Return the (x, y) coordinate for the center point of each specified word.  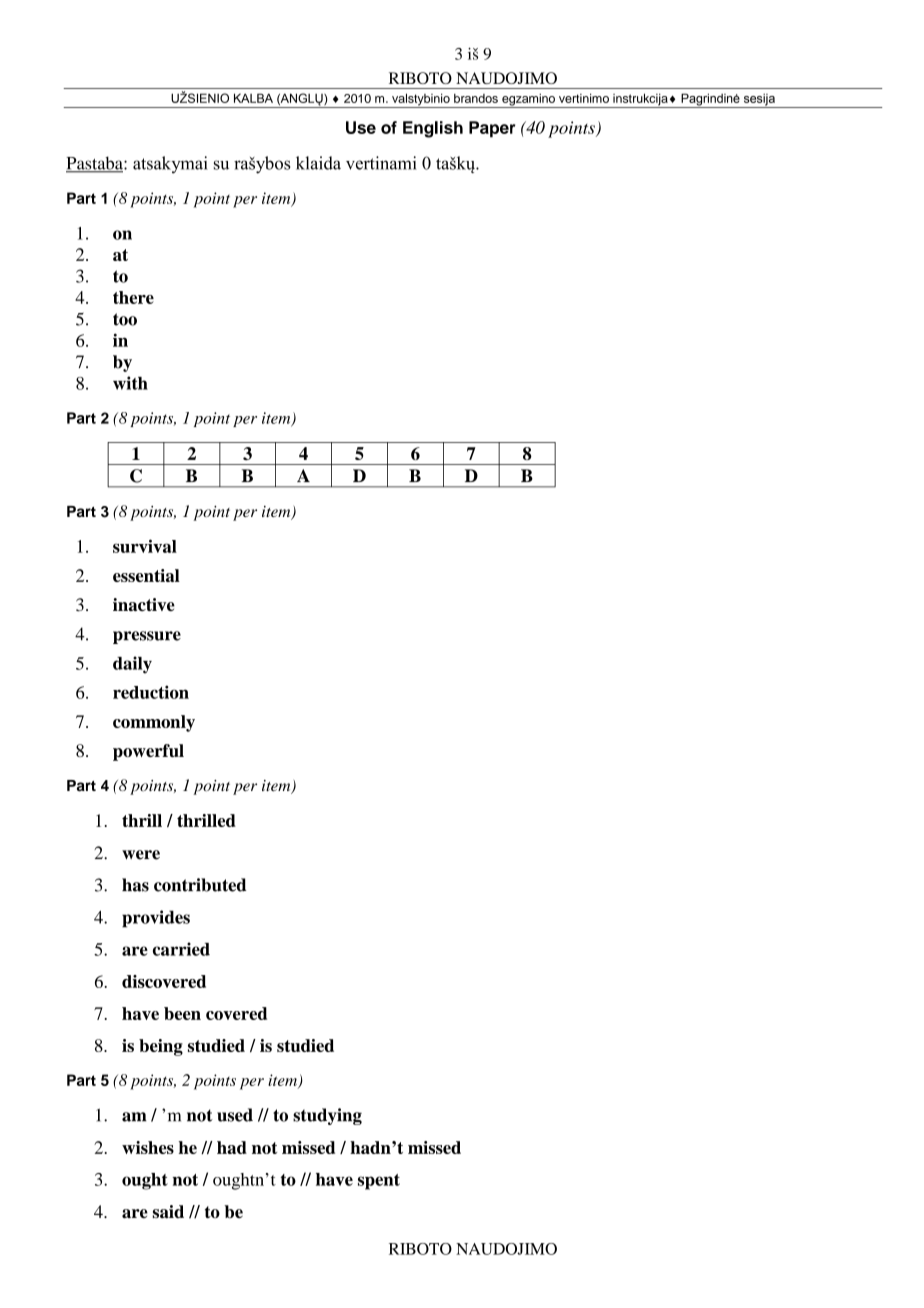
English (433, 129)
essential (146, 575)
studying (327, 1116)
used (235, 1115)
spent (379, 1182)
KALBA (253, 98)
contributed (200, 885)
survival (145, 546)
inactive (144, 604)
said (168, 1212)
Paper (492, 129)
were (141, 855)
